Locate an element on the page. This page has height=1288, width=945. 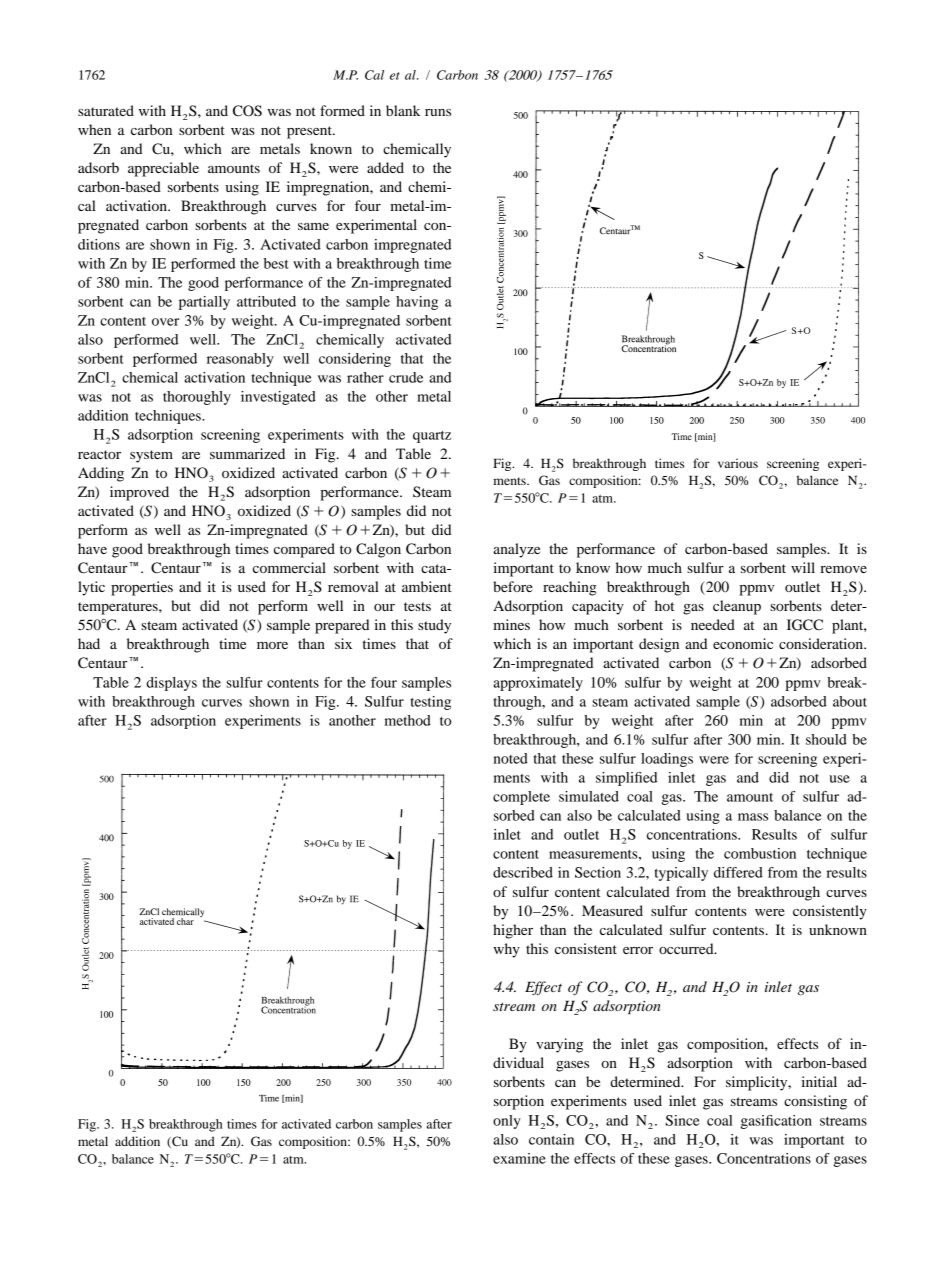
runs is located at coordinates (438, 112).
